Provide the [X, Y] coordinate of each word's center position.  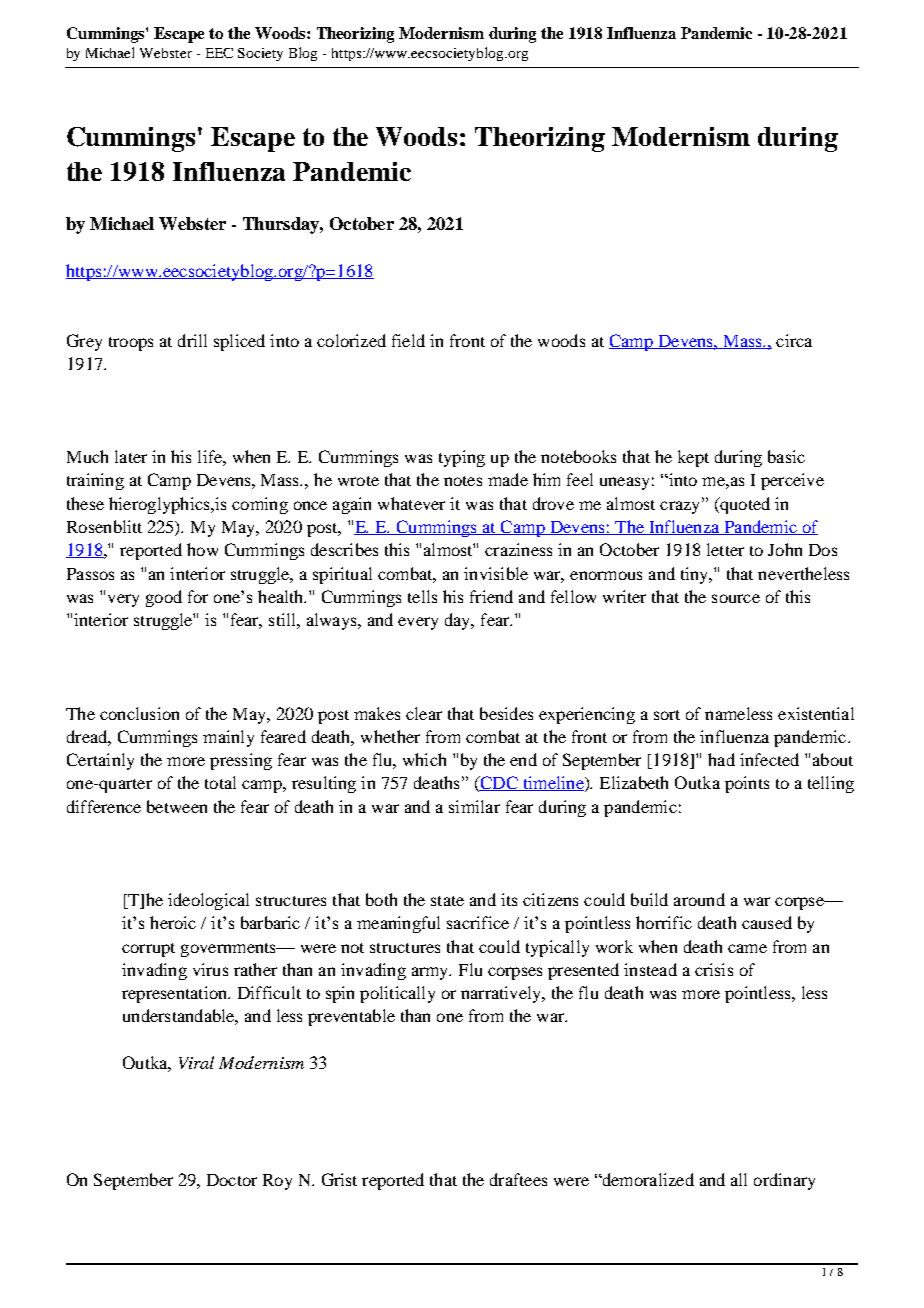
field [408, 340]
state [447, 901]
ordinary [784, 1181]
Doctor [232, 1180]
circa [794, 340]
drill [192, 340]
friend [491, 596]
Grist [339, 1179]
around [699, 899]
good [164, 598]
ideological [208, 901]
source [736, 598]
